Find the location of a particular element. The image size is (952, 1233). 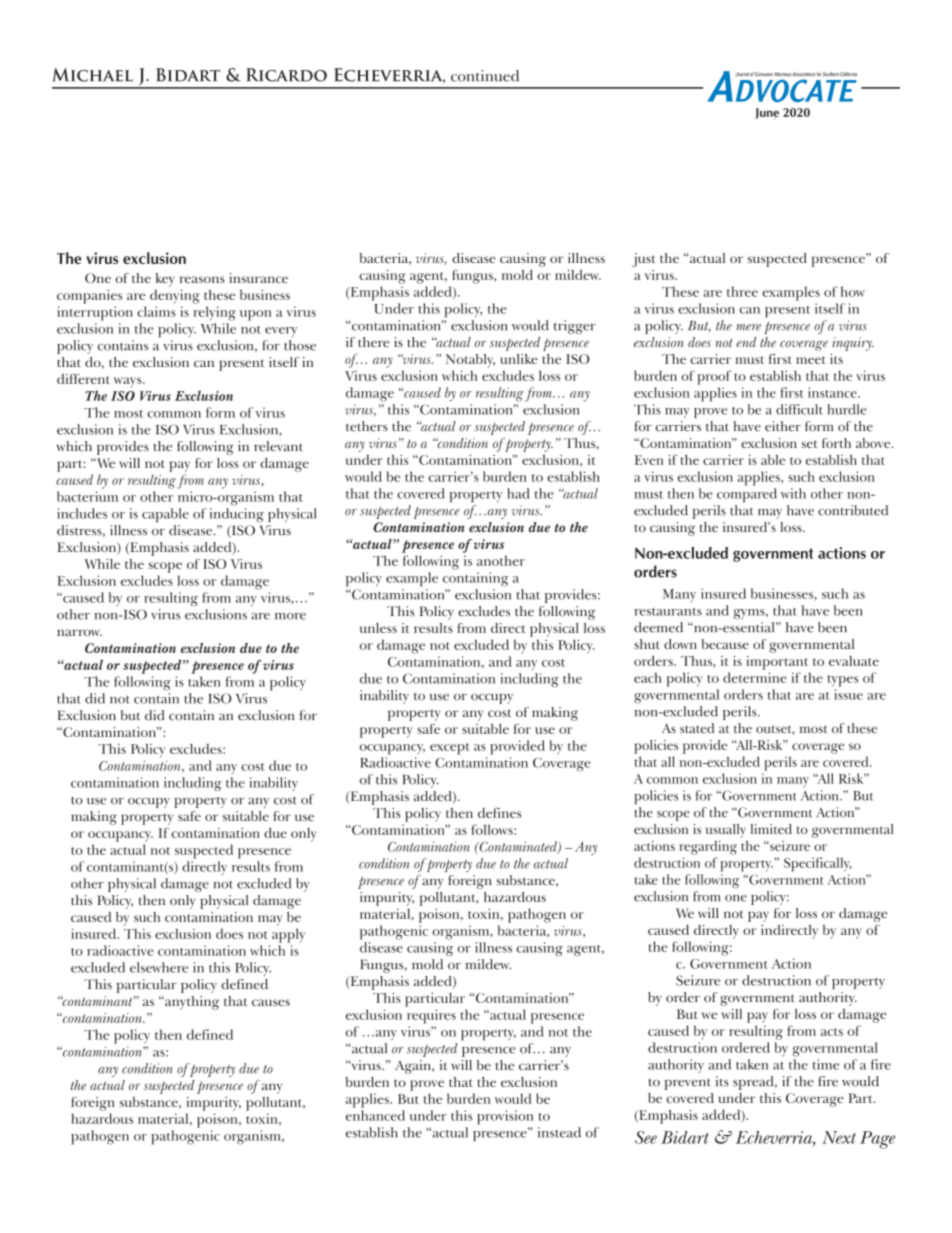

anything is located at coordinates (191, 1003).
